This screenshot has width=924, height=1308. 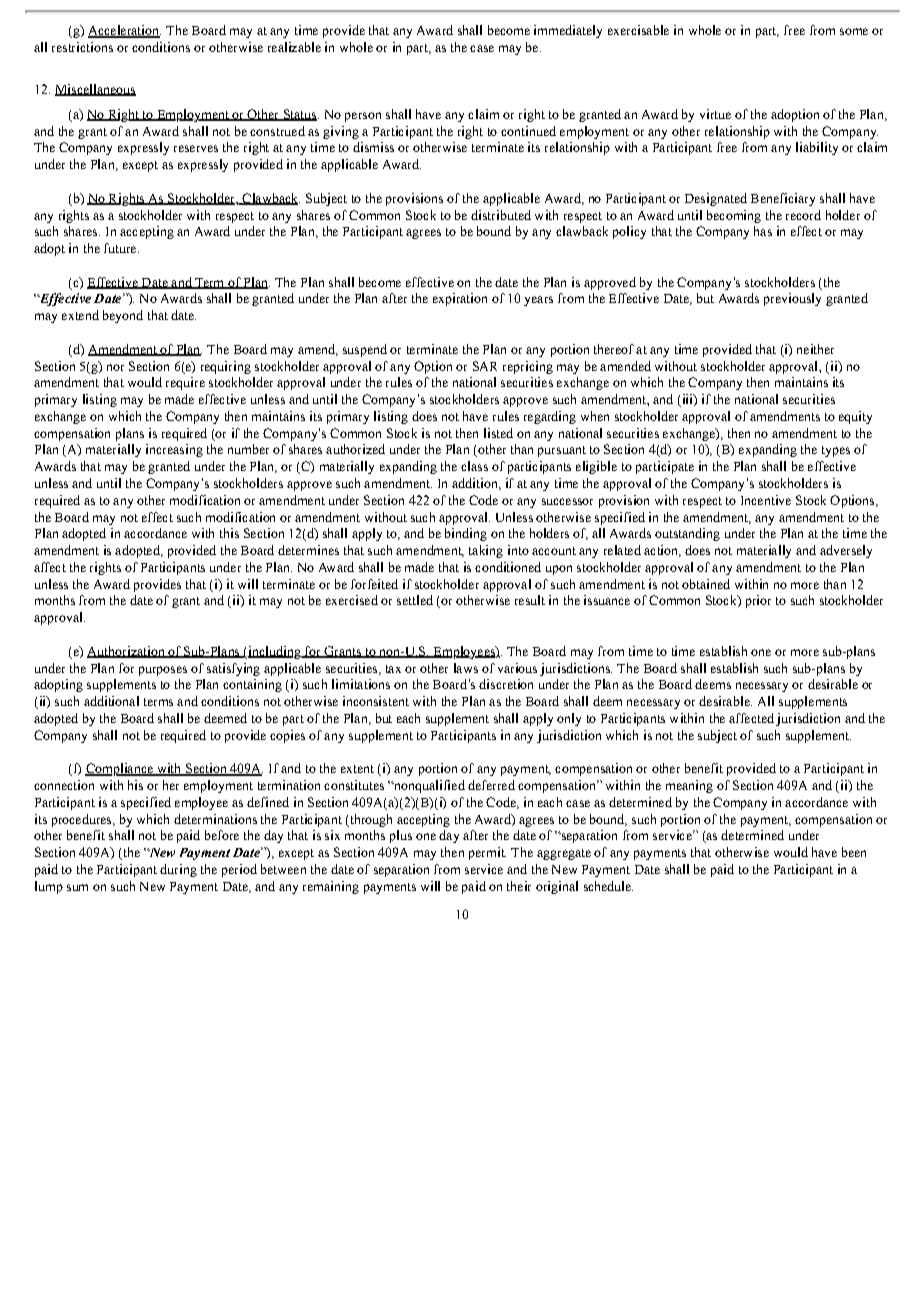 I want to click on immediately, so click(x=568, y=31).
